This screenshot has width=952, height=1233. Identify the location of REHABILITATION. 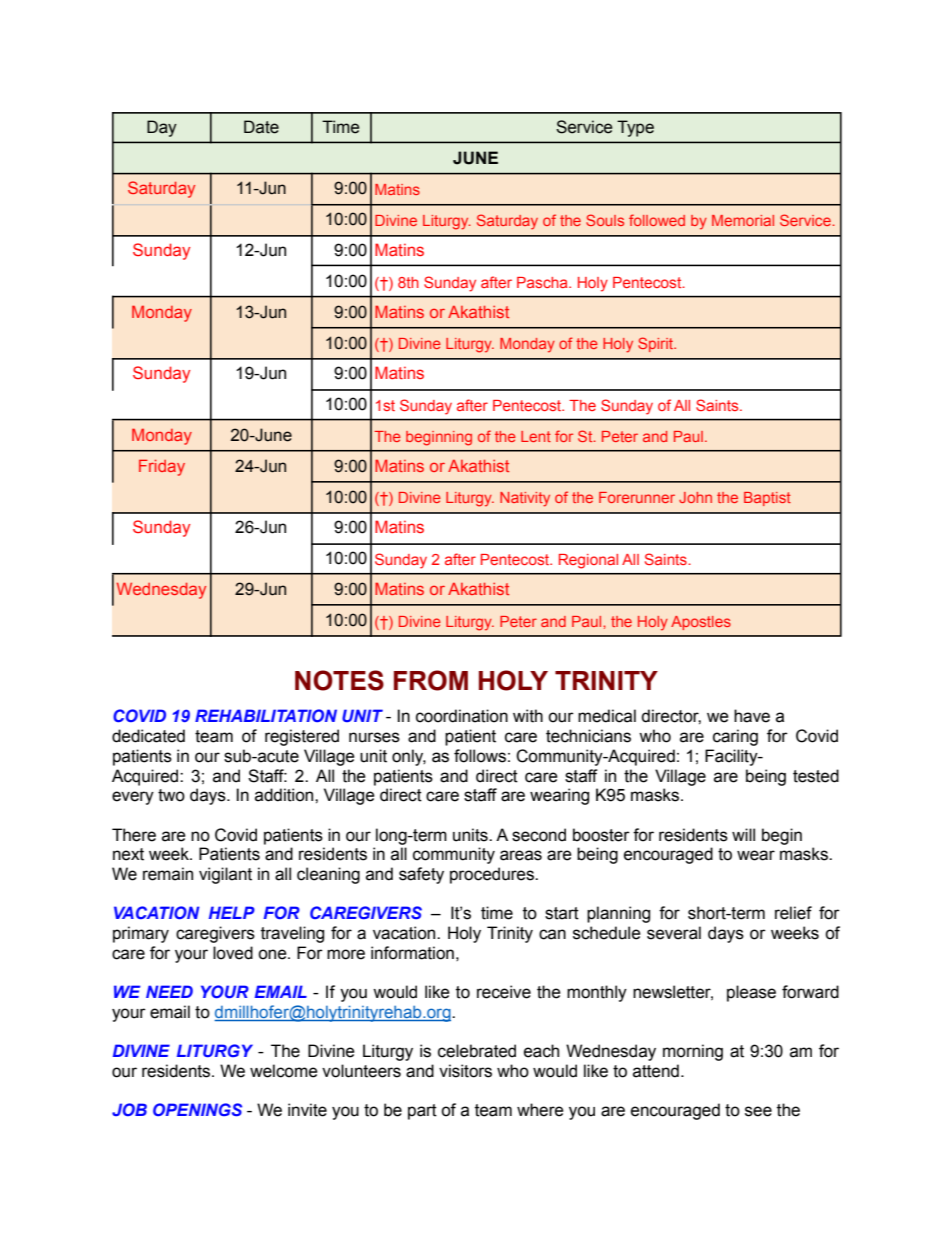
(266, 715).
